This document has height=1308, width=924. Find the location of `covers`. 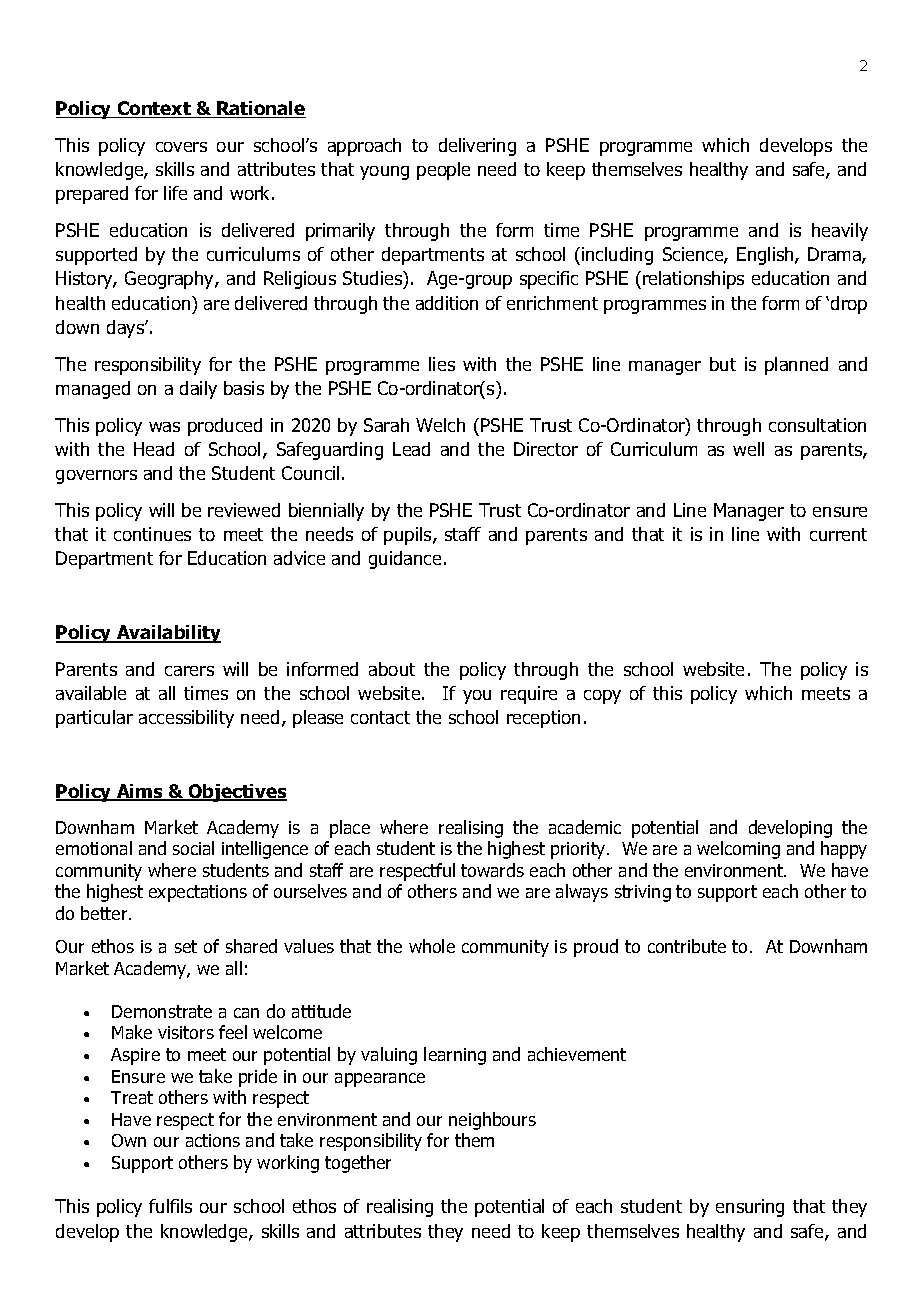

covers is located at coordinates (181, 147).
